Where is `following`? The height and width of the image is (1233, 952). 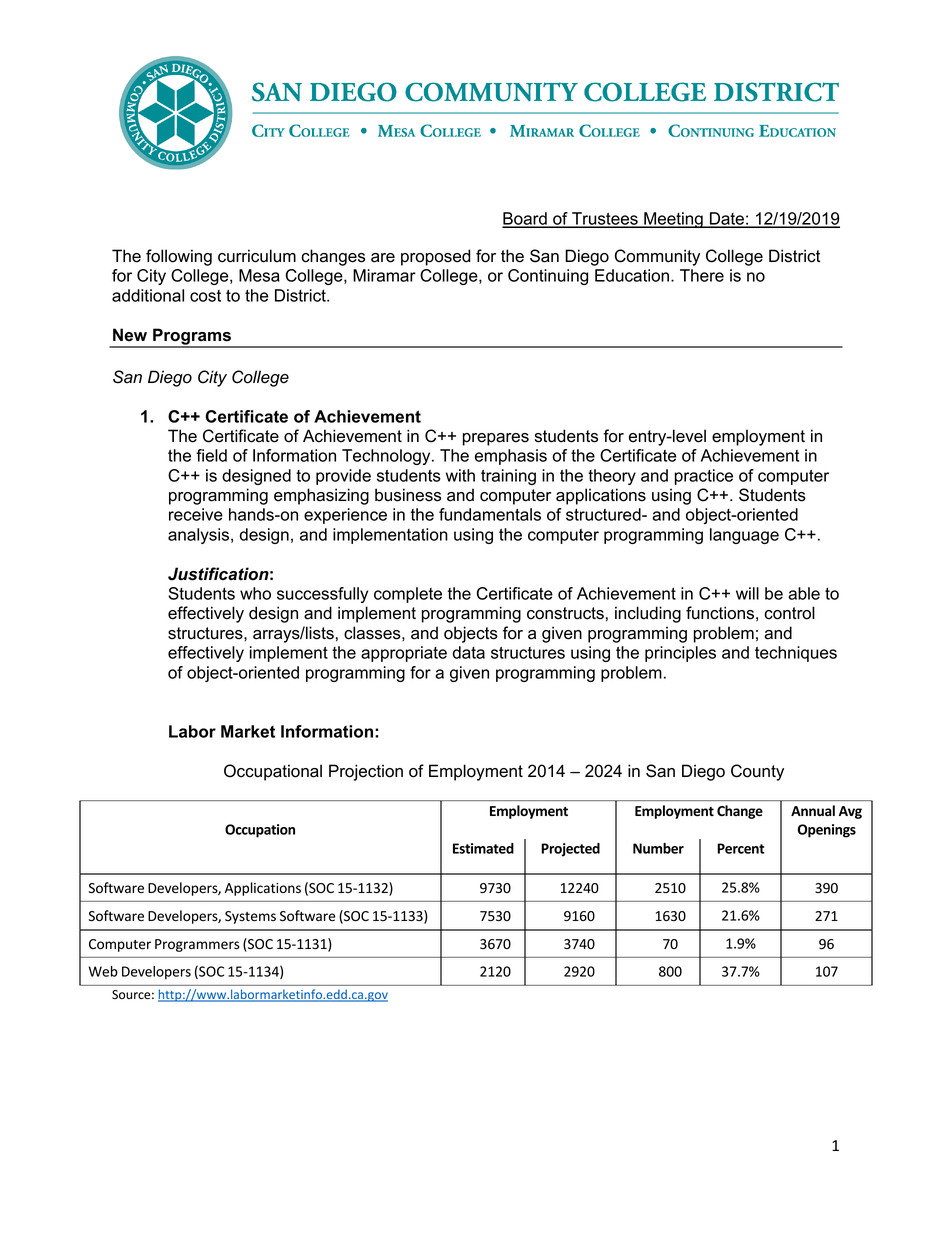 following is located at coordinates (179, 257).
